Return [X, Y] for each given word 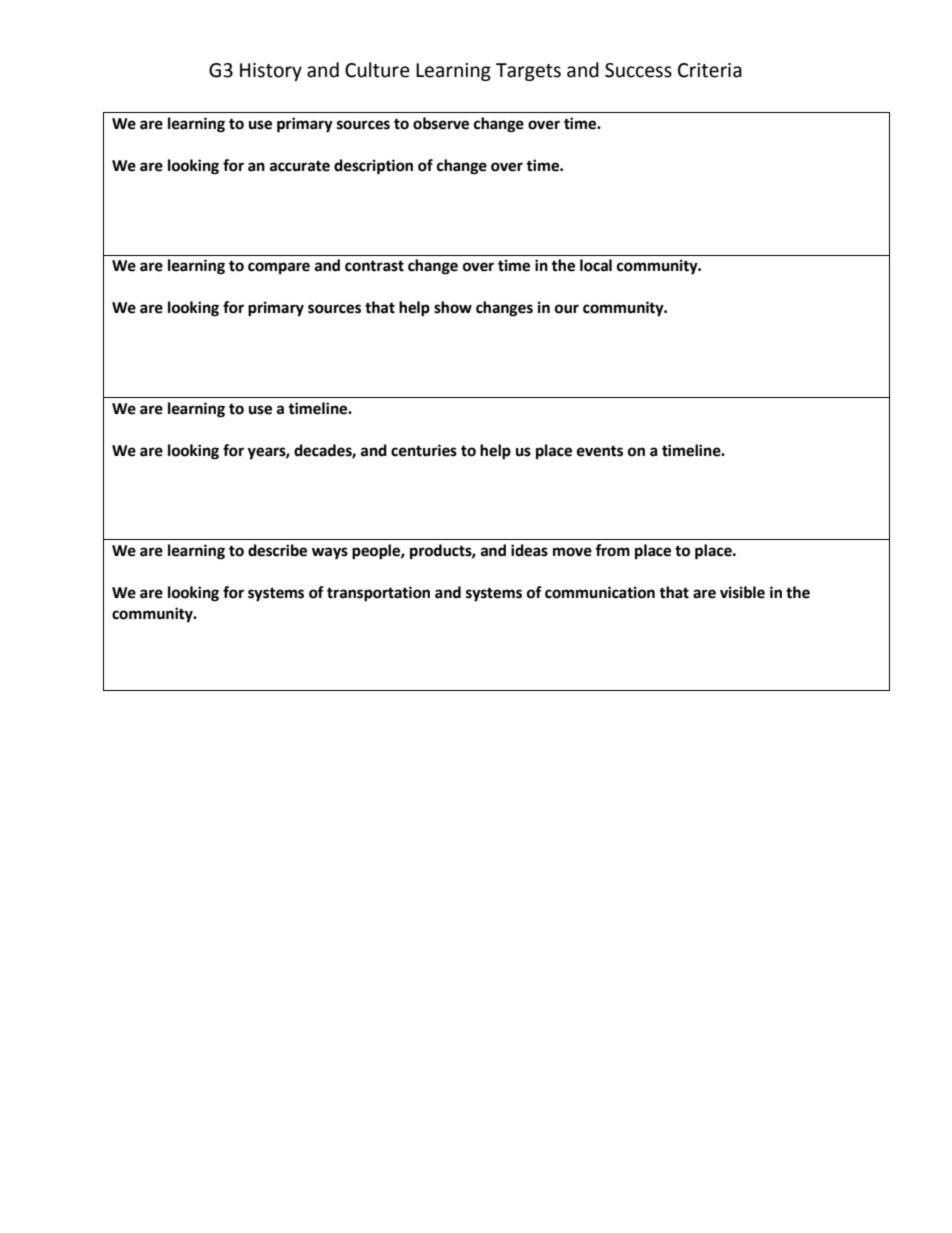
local [596, 265]
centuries [424, 450]
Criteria [710, 70]
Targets [528, 72]
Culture [377, 70]
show [453, 307]
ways [330, 553]
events [600, 451]
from [612, 550]
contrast [374, 266]
